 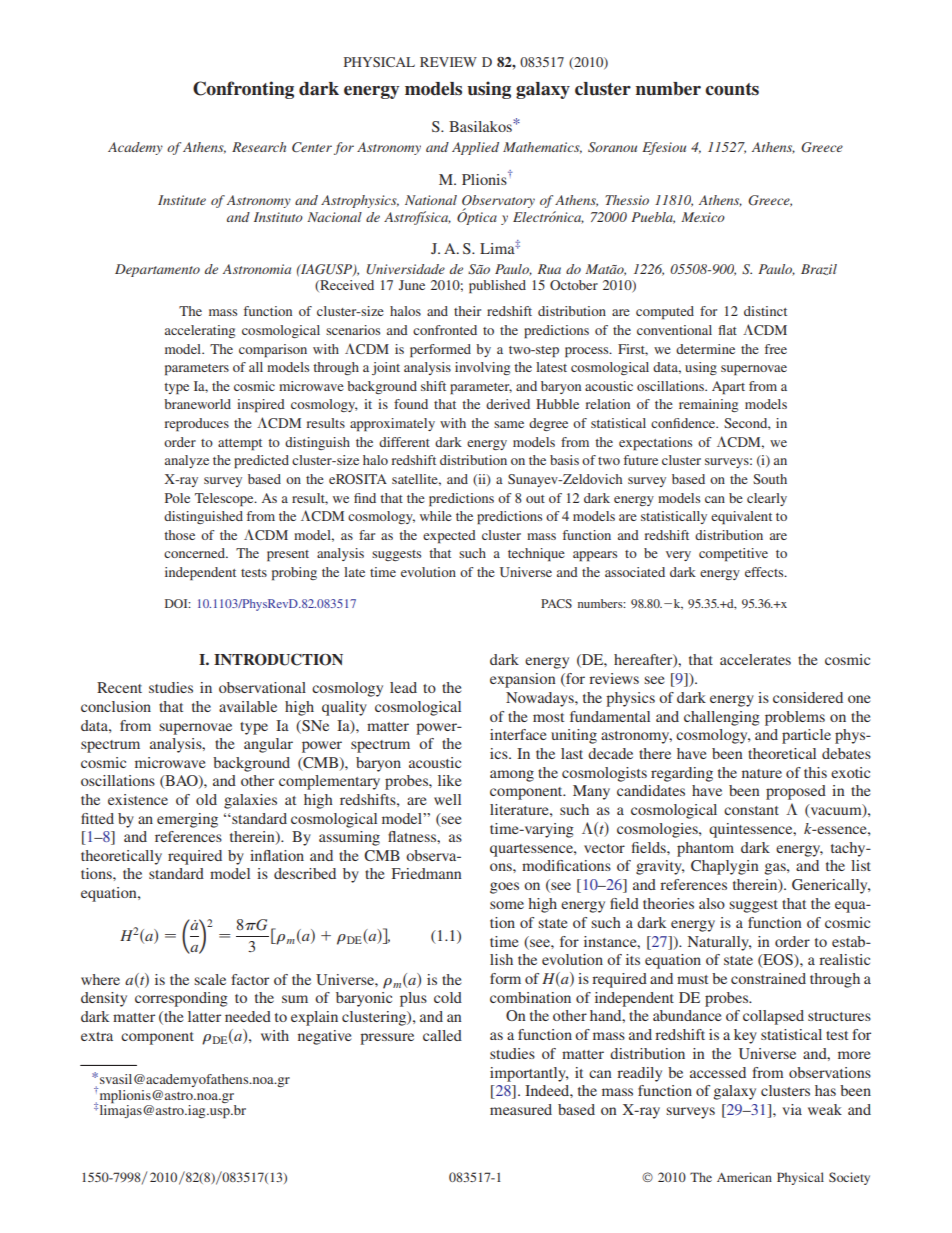 What do you see at coordinates (744, 1177) in the page?
I see `American` at bounding box center [744, 1177].
